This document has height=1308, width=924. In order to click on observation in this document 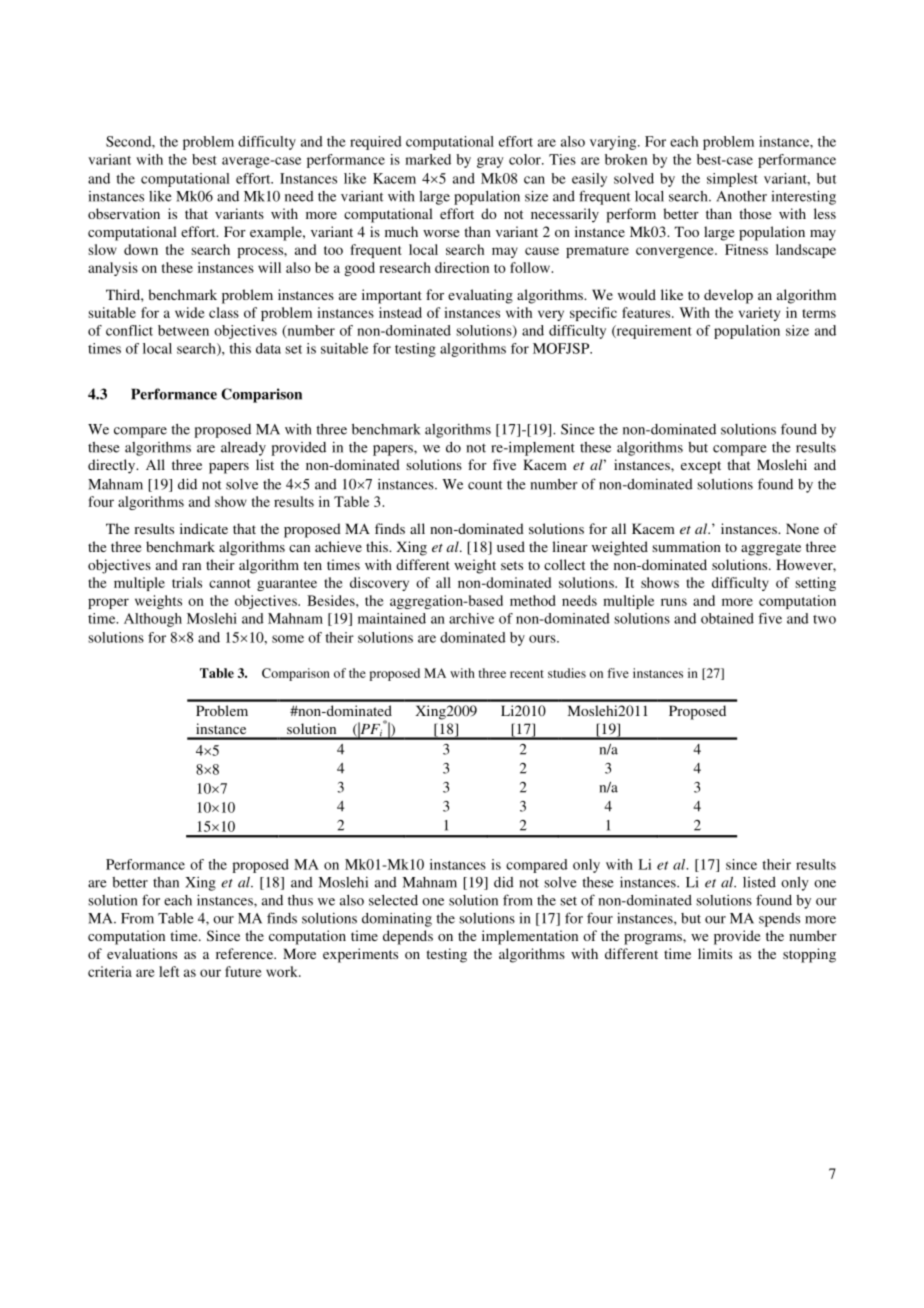, I will do `click(124, 213)`.
